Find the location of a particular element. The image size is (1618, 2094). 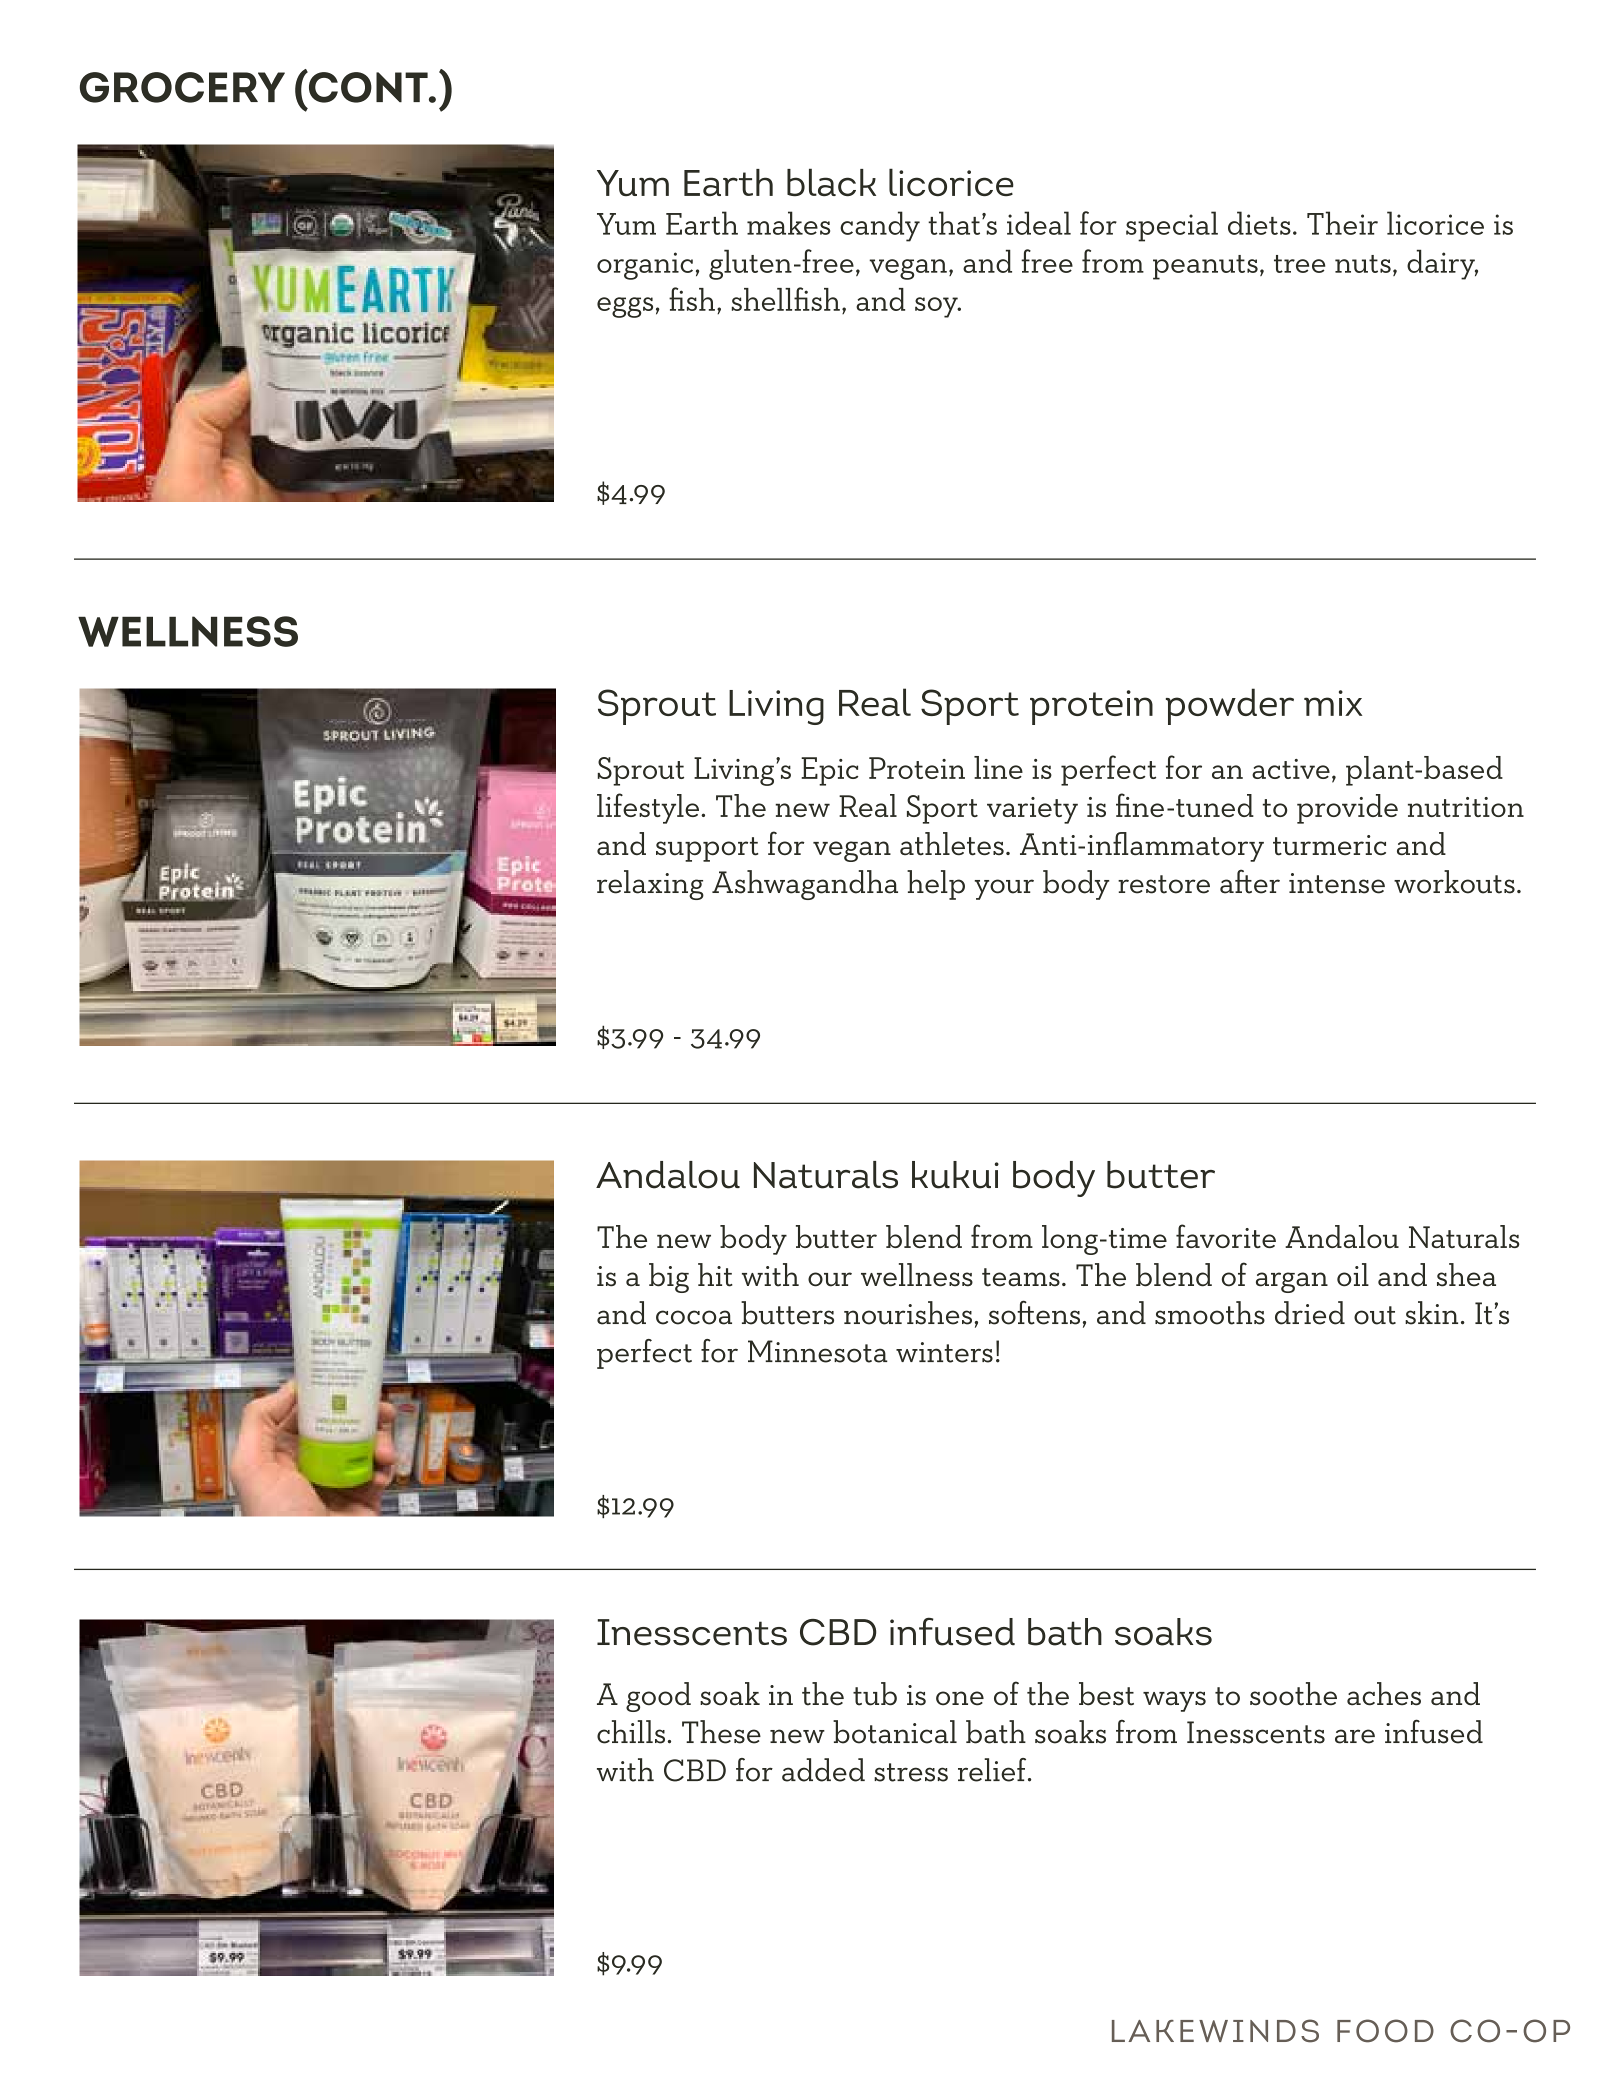

cont is located at coordinates (368, 86).
